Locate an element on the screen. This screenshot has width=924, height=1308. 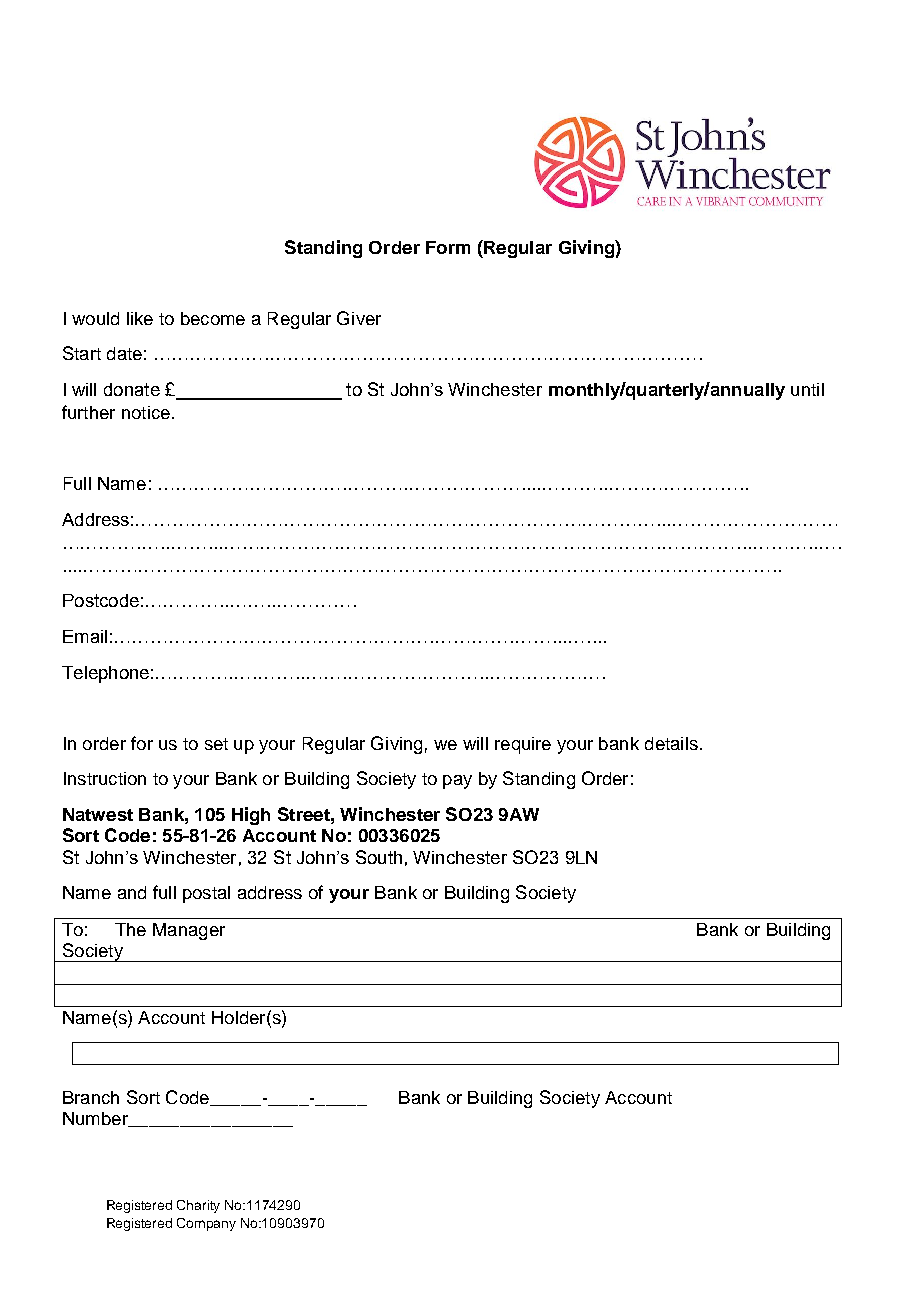
Charity is located at coordinates (198, 1206).
